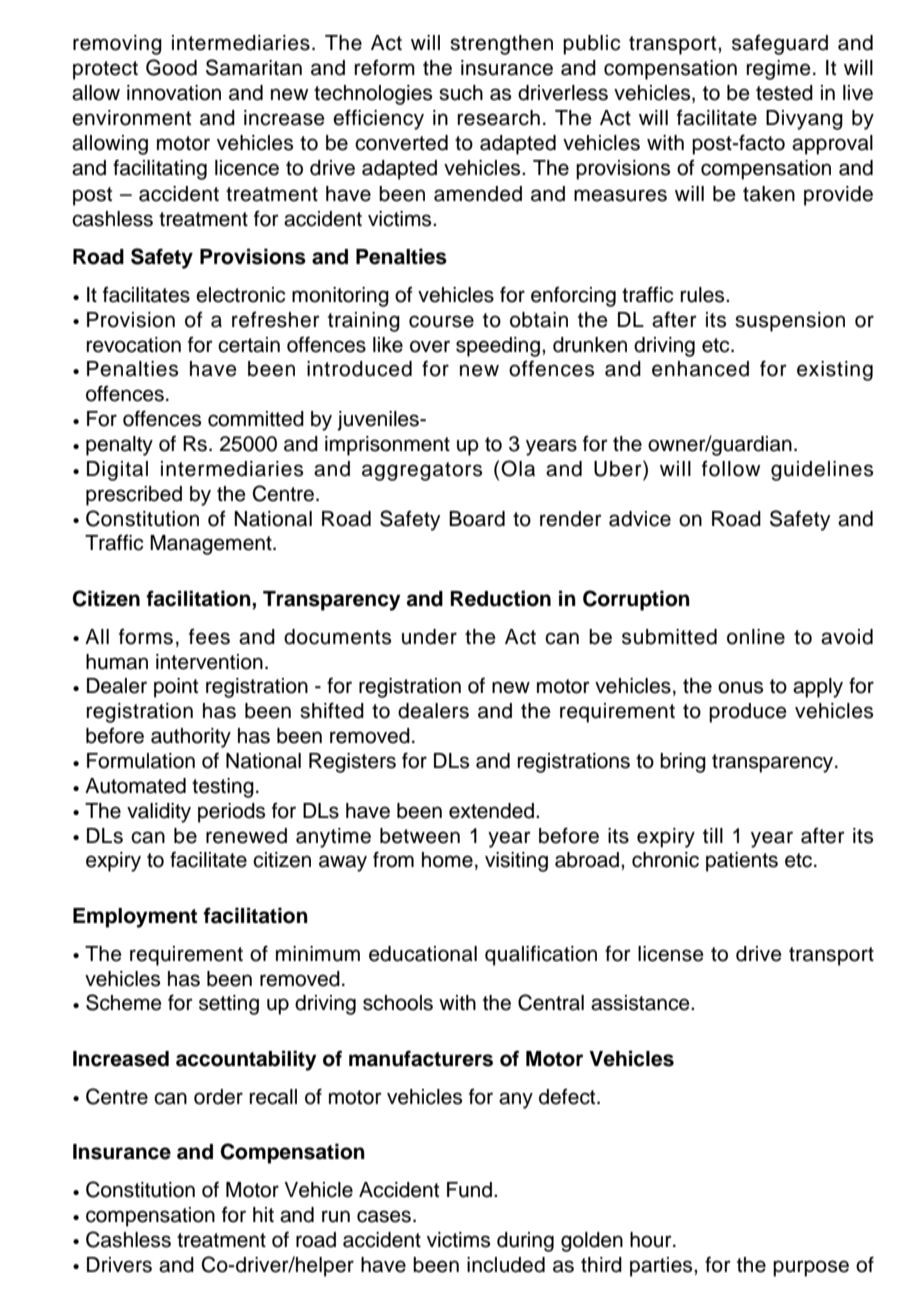  What do you see at coordinates (246, 836) in the page?
I see `renewed` at bounding box center [246, 836].
